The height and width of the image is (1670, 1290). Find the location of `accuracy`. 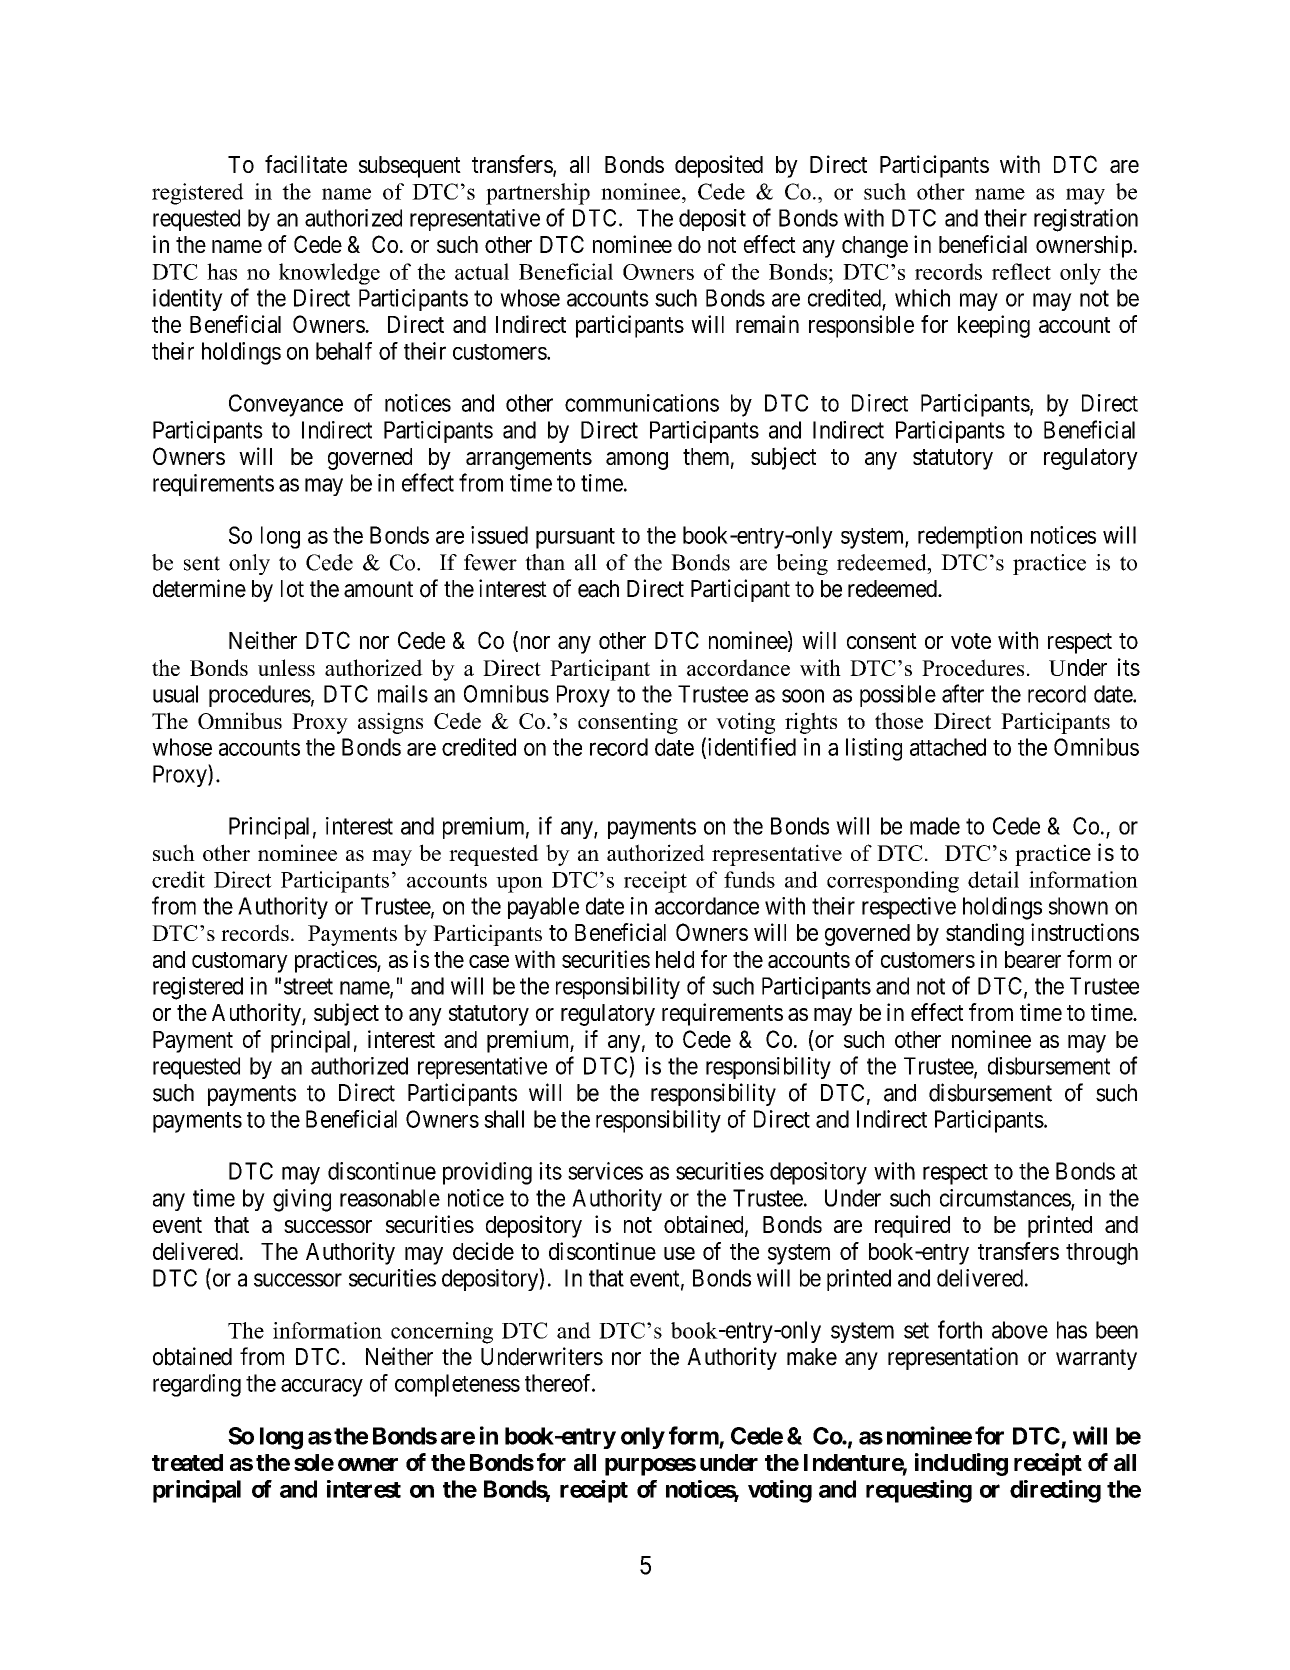

accuracy is located at coordinates (322, 1387).
